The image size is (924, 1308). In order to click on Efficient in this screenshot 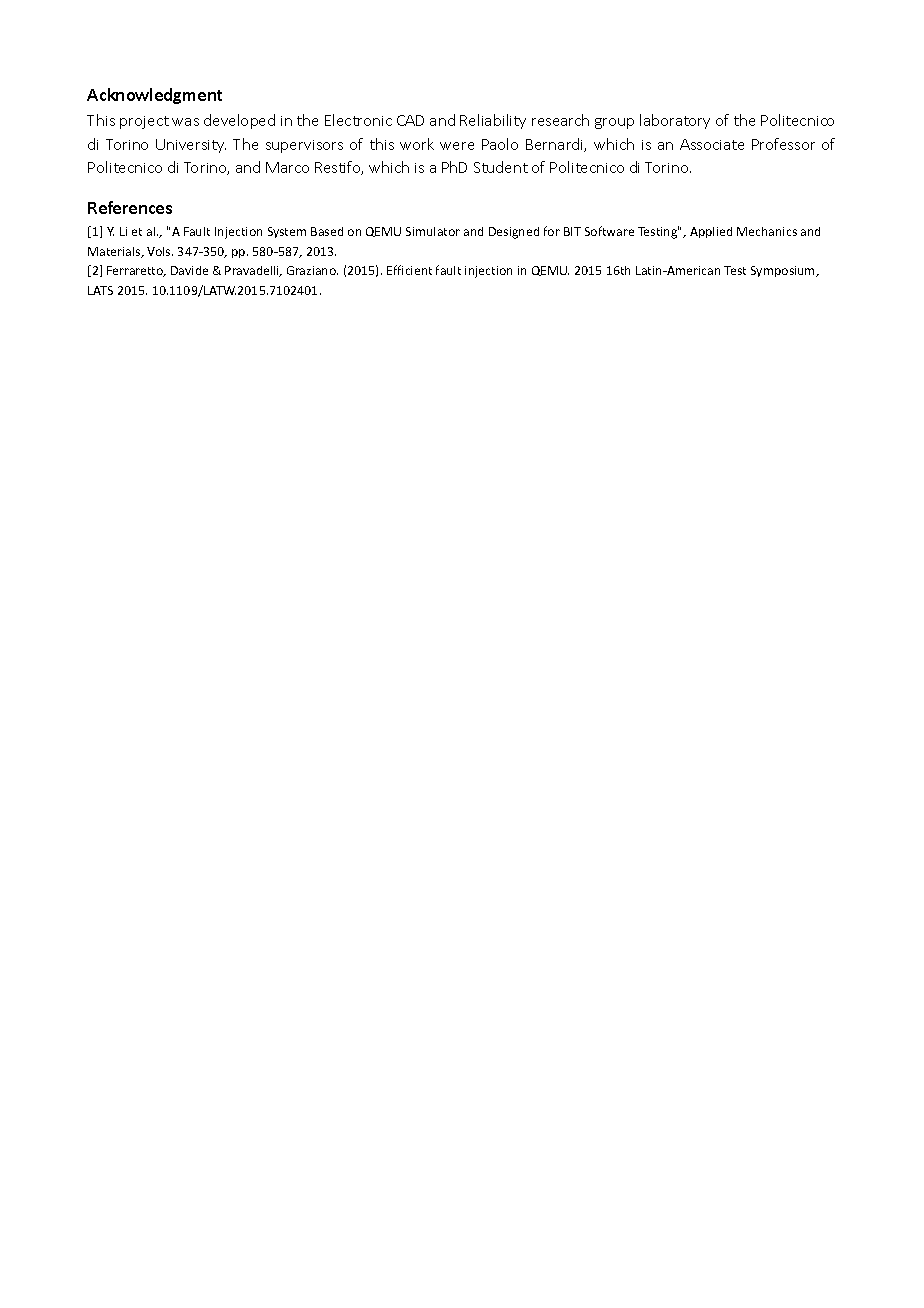, I will do `click(409, 270)`.
